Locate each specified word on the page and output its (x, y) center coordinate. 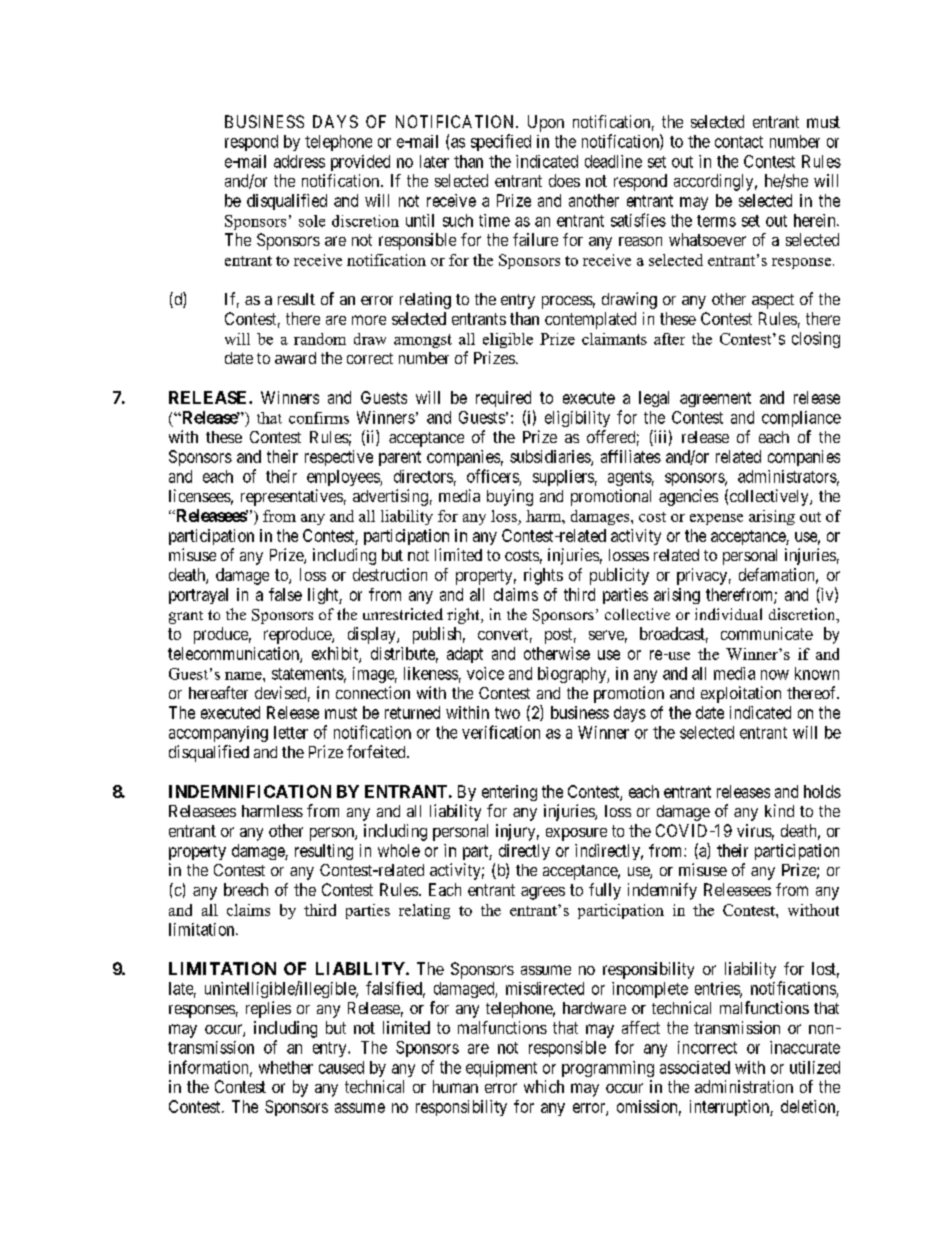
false (285, 594)
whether (286, 1067)
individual (728, 614)
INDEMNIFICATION (250, 791)
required (503, 399)
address (299, 161)
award (295, 358)
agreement (715, 399)
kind (779, 810)
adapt (465, 655)
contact (739, 142)
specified (501, 142)
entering (509, 793)
